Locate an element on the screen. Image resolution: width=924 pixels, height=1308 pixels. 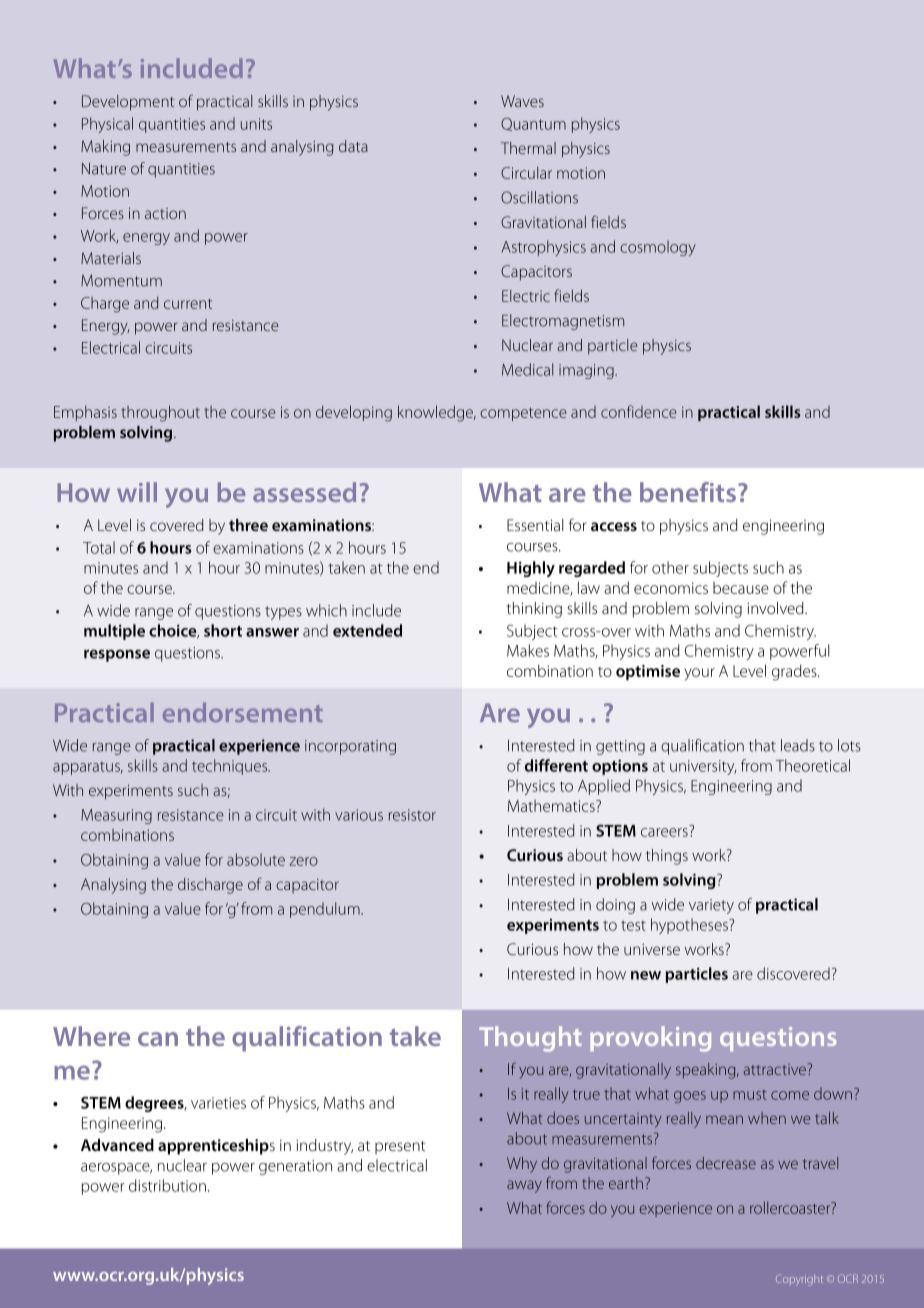
away is located at coordinates (524, 1186).
